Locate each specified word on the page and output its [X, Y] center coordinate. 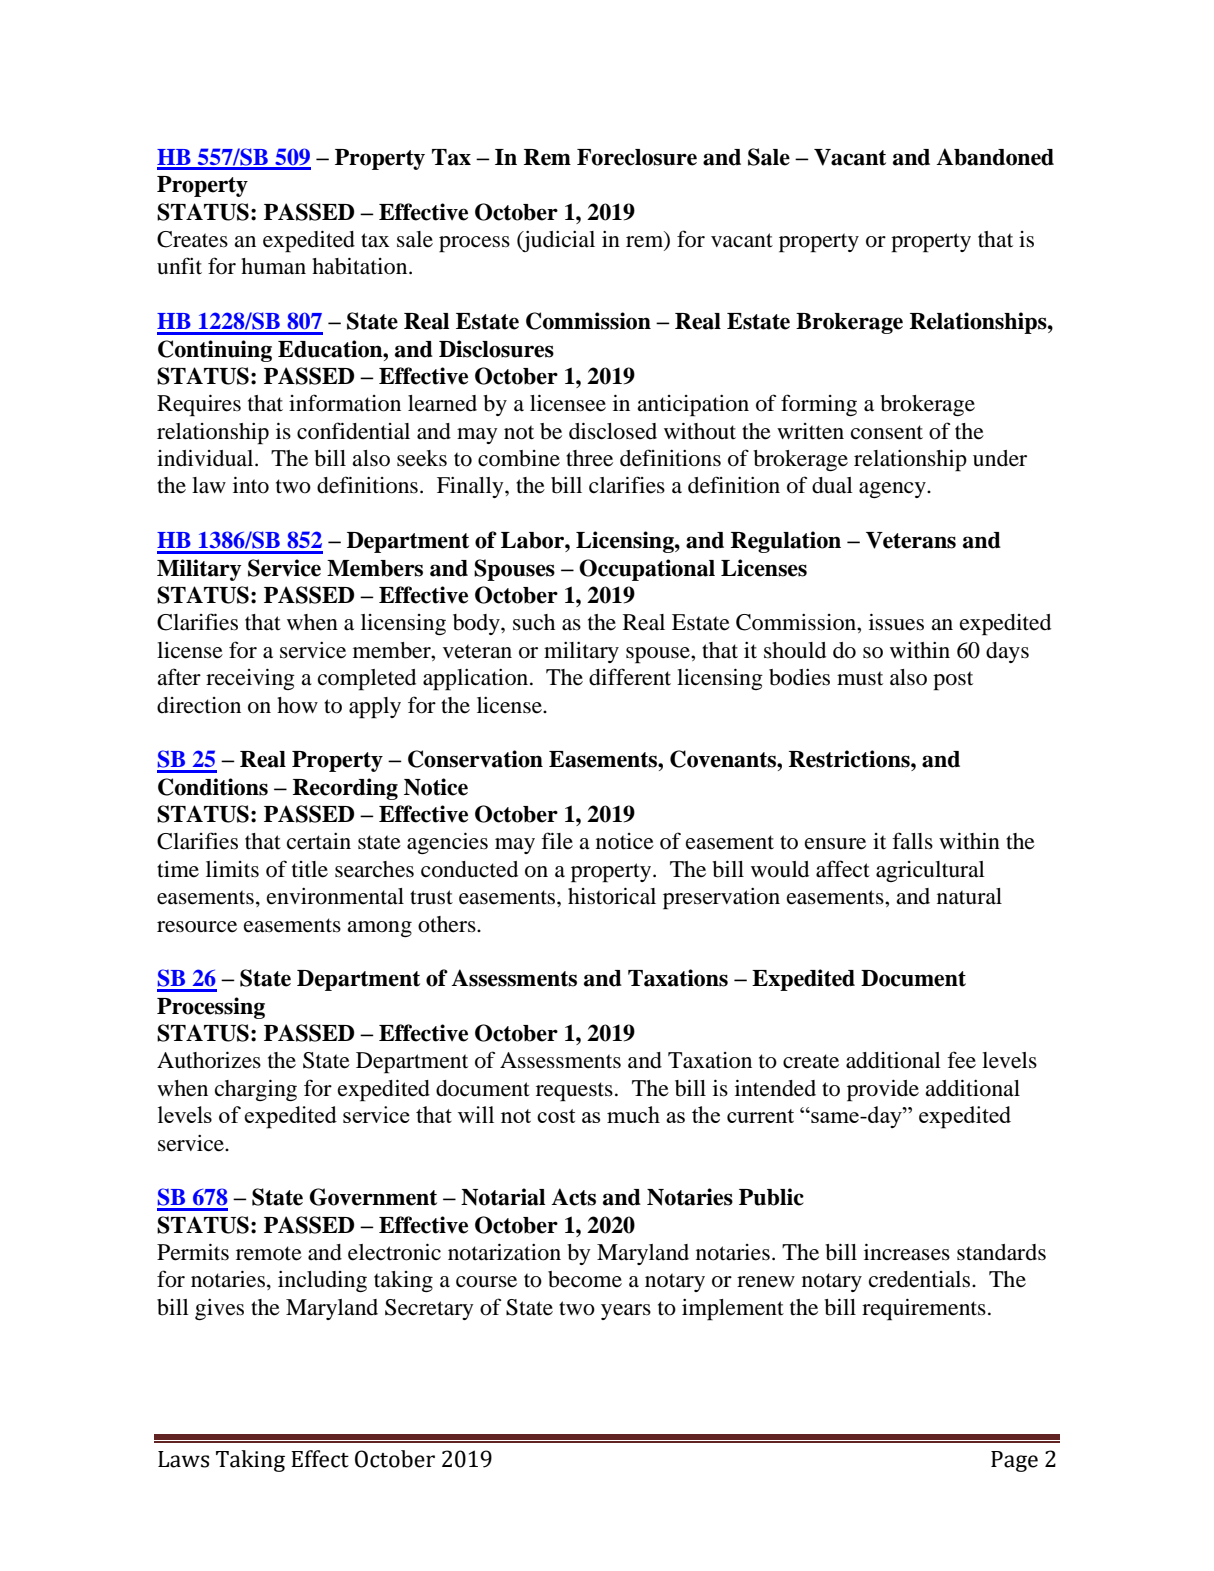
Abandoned [995, 157]
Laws [183, 1459]
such [534, 622]
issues [896, 622]
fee [961, 1060]
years [626, 1312]
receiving [250, 679]
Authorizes [209, 1060]
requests [574, 1092]
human [273, 266]
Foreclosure [637, 157]
